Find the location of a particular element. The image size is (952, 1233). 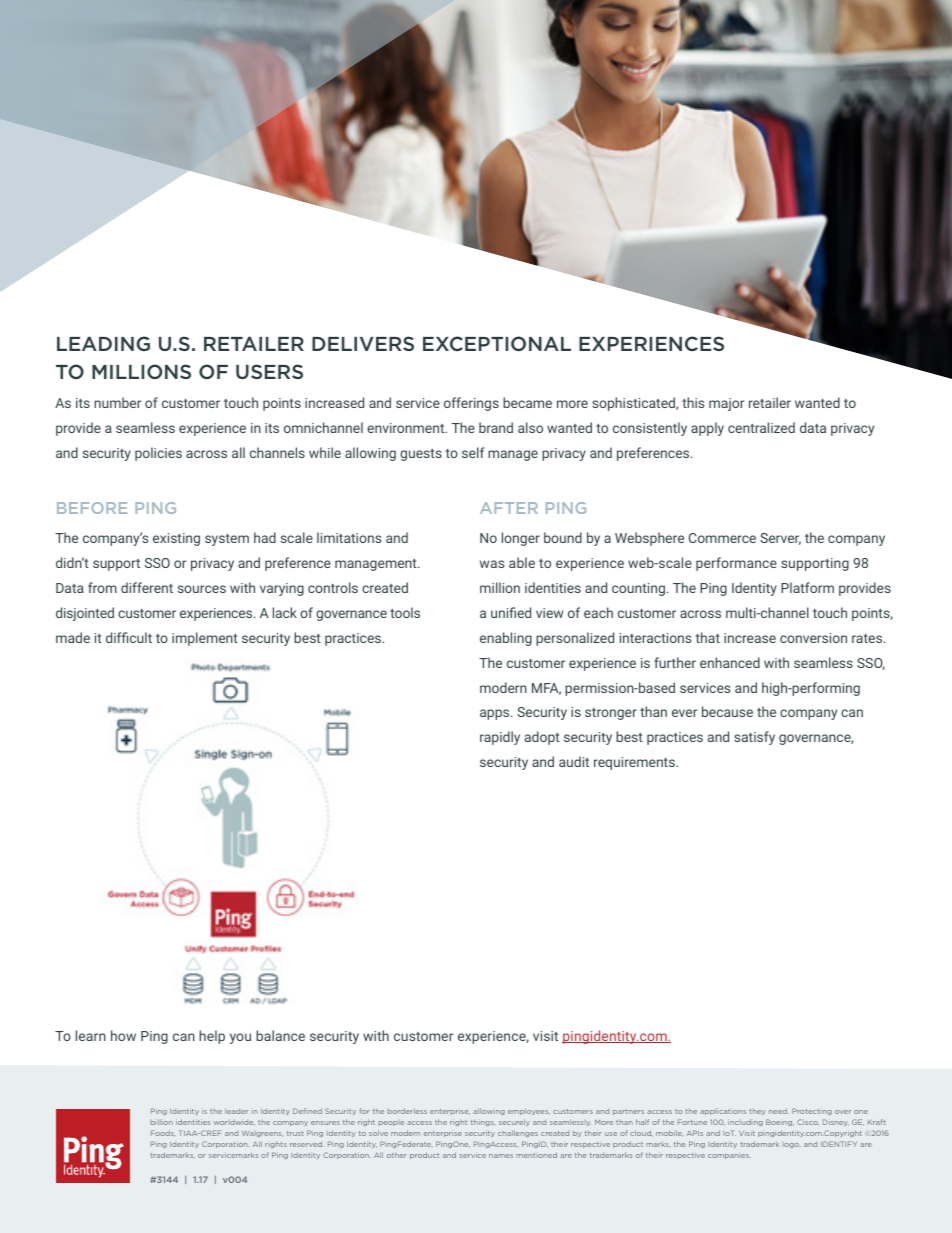

rapidly is located at coordinates (500, 738).
